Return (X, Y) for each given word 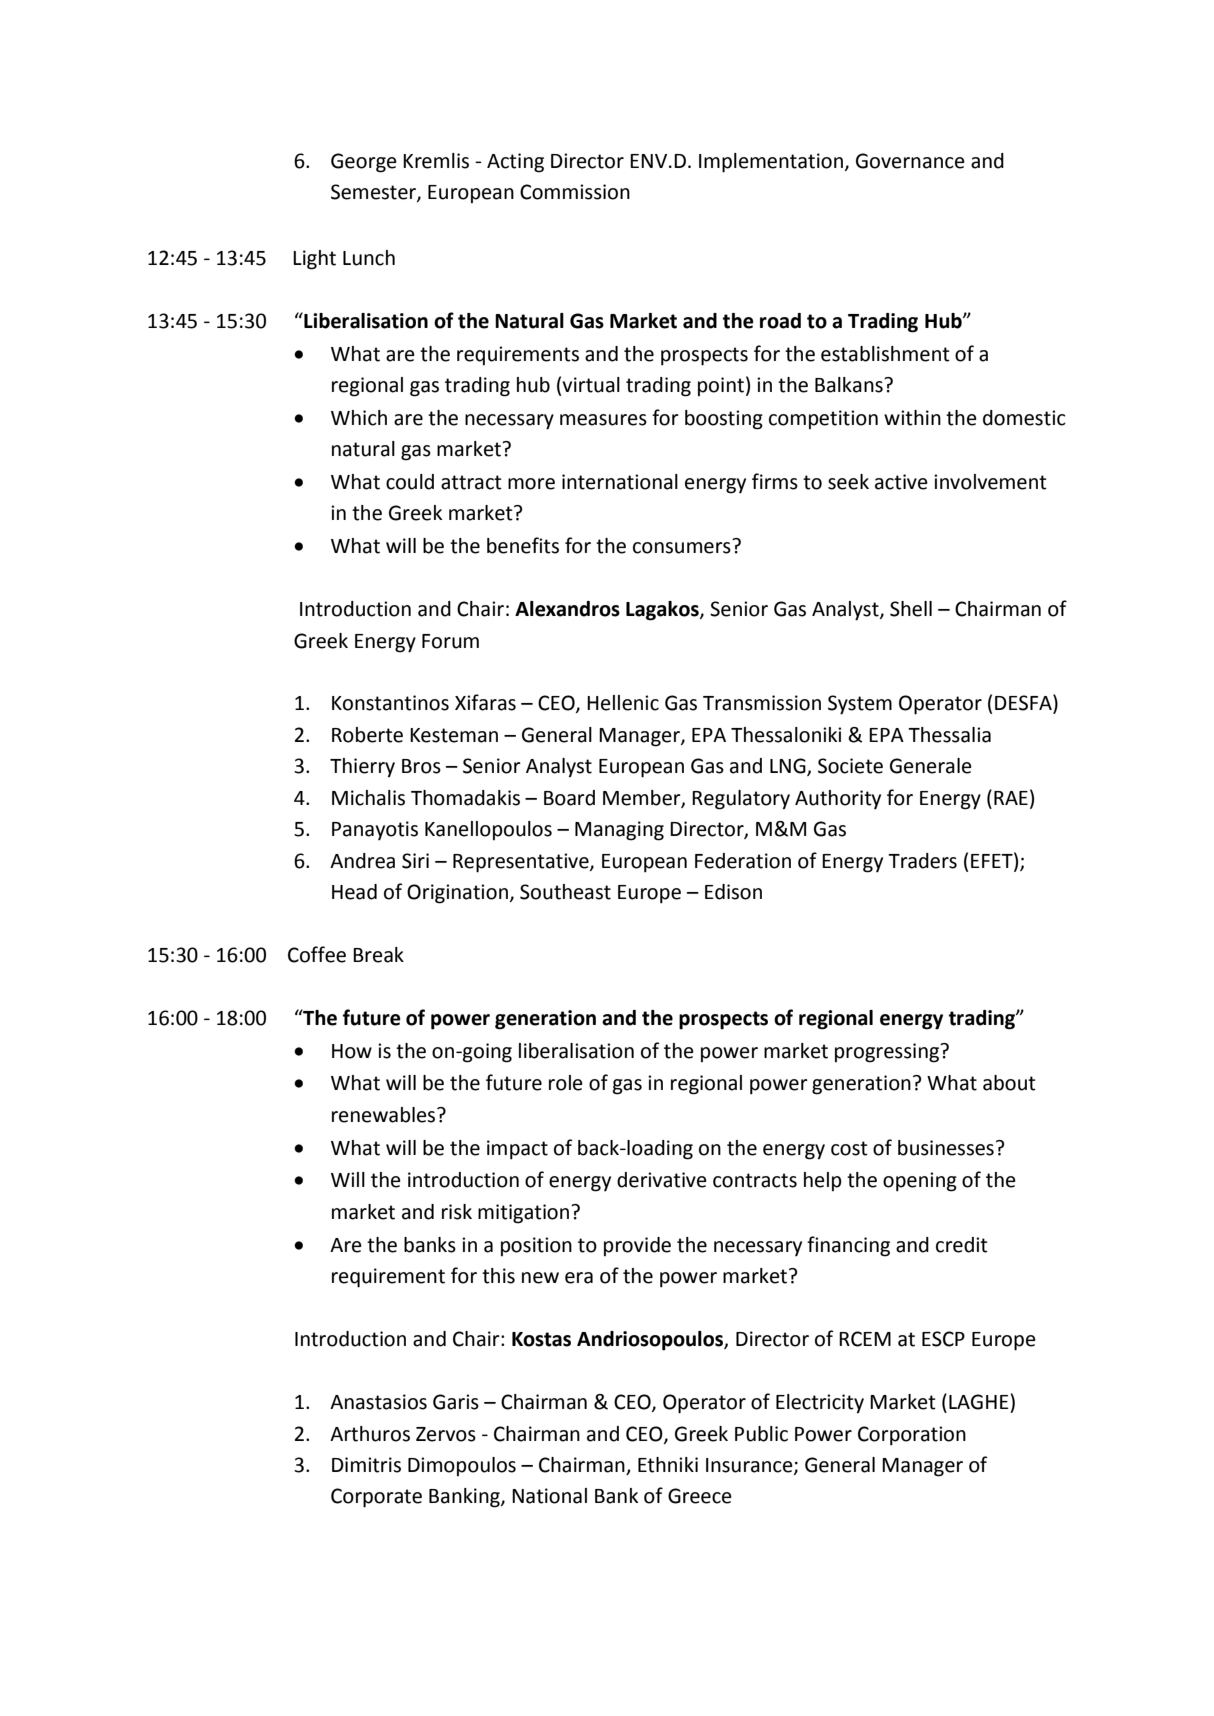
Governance (910, 161)
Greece (700, 1496)
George (364, 163)
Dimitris (366, 1465)
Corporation (912, 1436)
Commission (575, 192)
